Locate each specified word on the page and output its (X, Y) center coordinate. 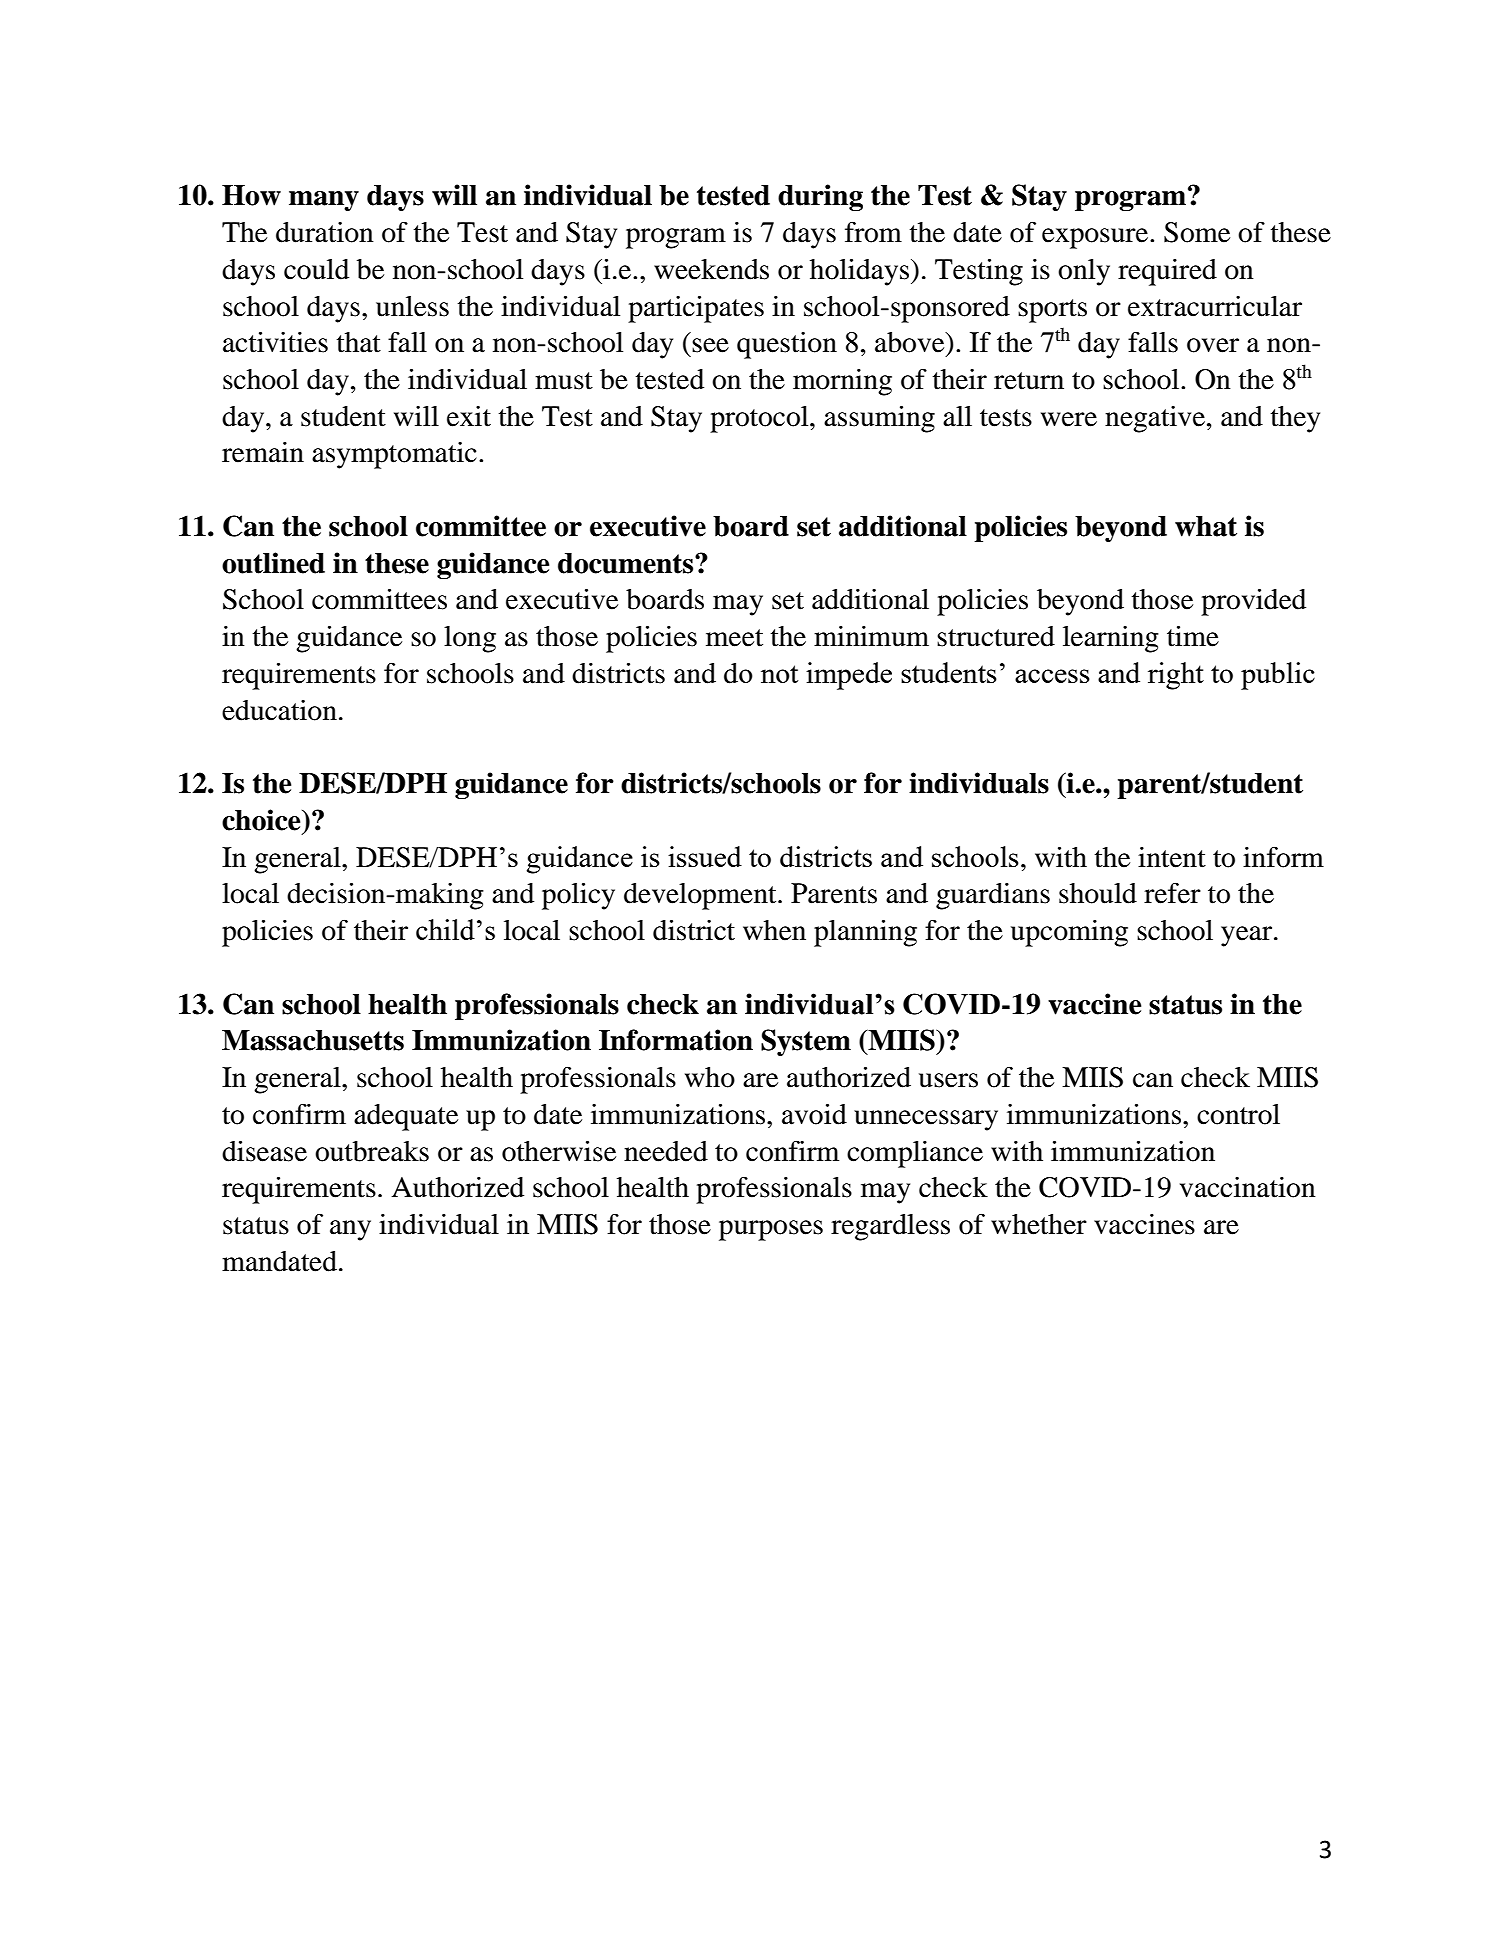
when (774, 930)
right (1176, 676)
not (779, 674)
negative (1155, 419)
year (1246, 936)
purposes (771, 1230)
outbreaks (372, 1151)
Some (1197, 232)
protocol (760, 419)
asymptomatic (394, 455)
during (820, 197)
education (279, 710)
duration (325, 232)
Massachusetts (313, 1040)
